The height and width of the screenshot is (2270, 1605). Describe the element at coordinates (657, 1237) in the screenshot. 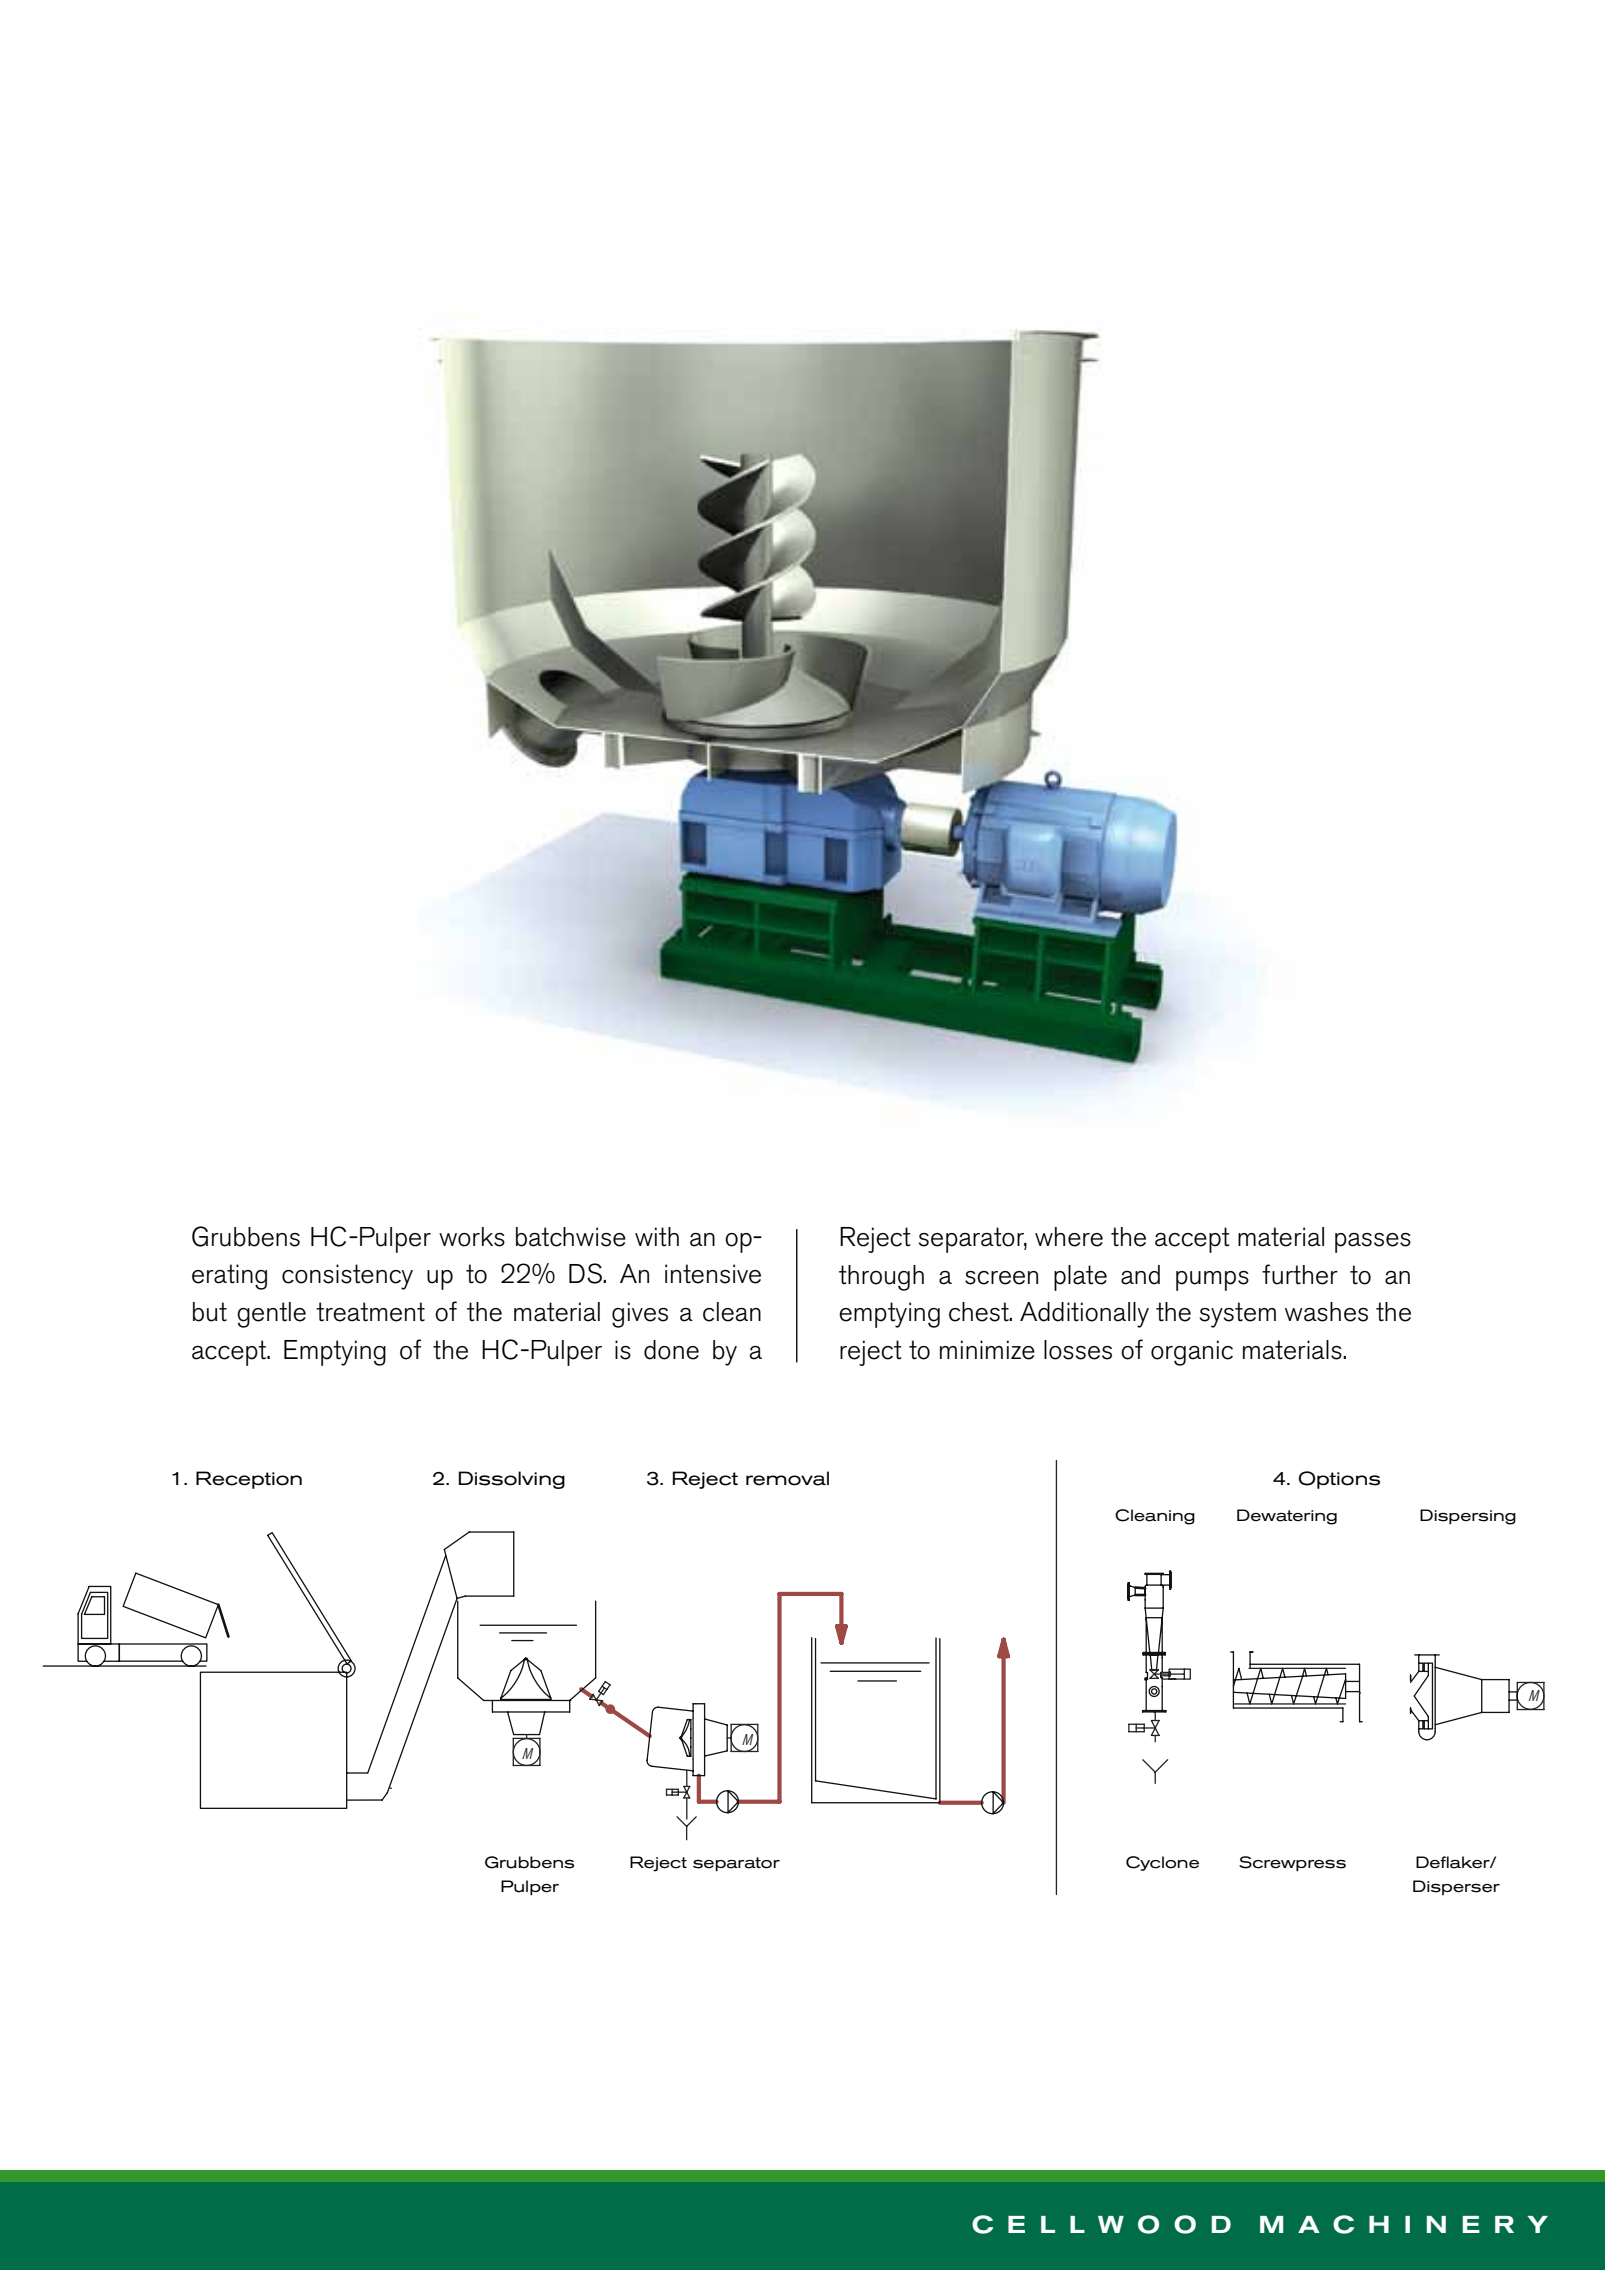

I see `with` at that location.
